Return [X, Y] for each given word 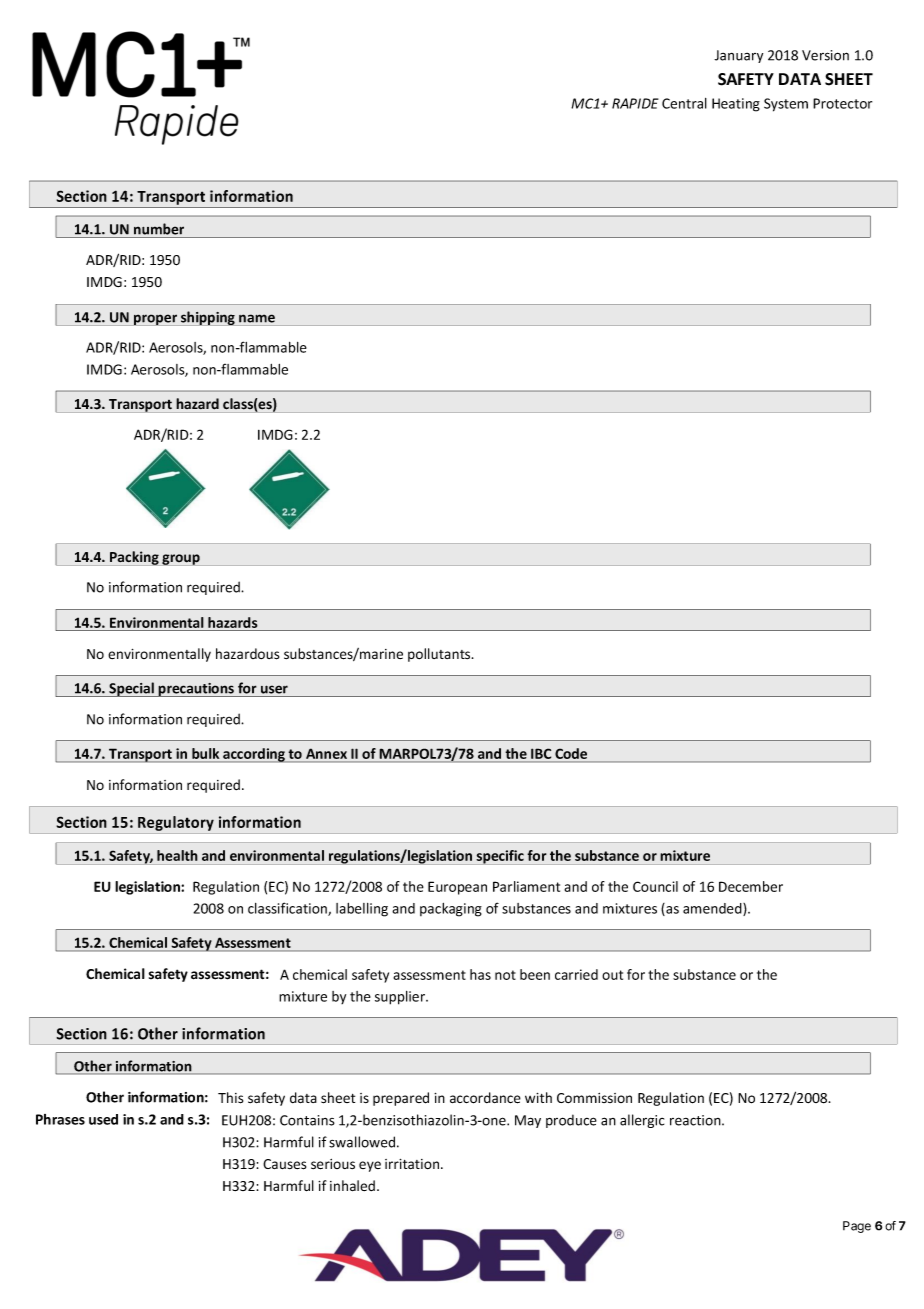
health [177, 855]
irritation [413, 1164]
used [103, 1119]
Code [571, 753]
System [786, 105]
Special [131, 689]
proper [156, 320]
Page [857, 1227]
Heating [736, 105]
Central [684, 103]
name [257, 318]
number [159, 229]
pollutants [440, 655]
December [751, 886]
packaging [451, 910]
